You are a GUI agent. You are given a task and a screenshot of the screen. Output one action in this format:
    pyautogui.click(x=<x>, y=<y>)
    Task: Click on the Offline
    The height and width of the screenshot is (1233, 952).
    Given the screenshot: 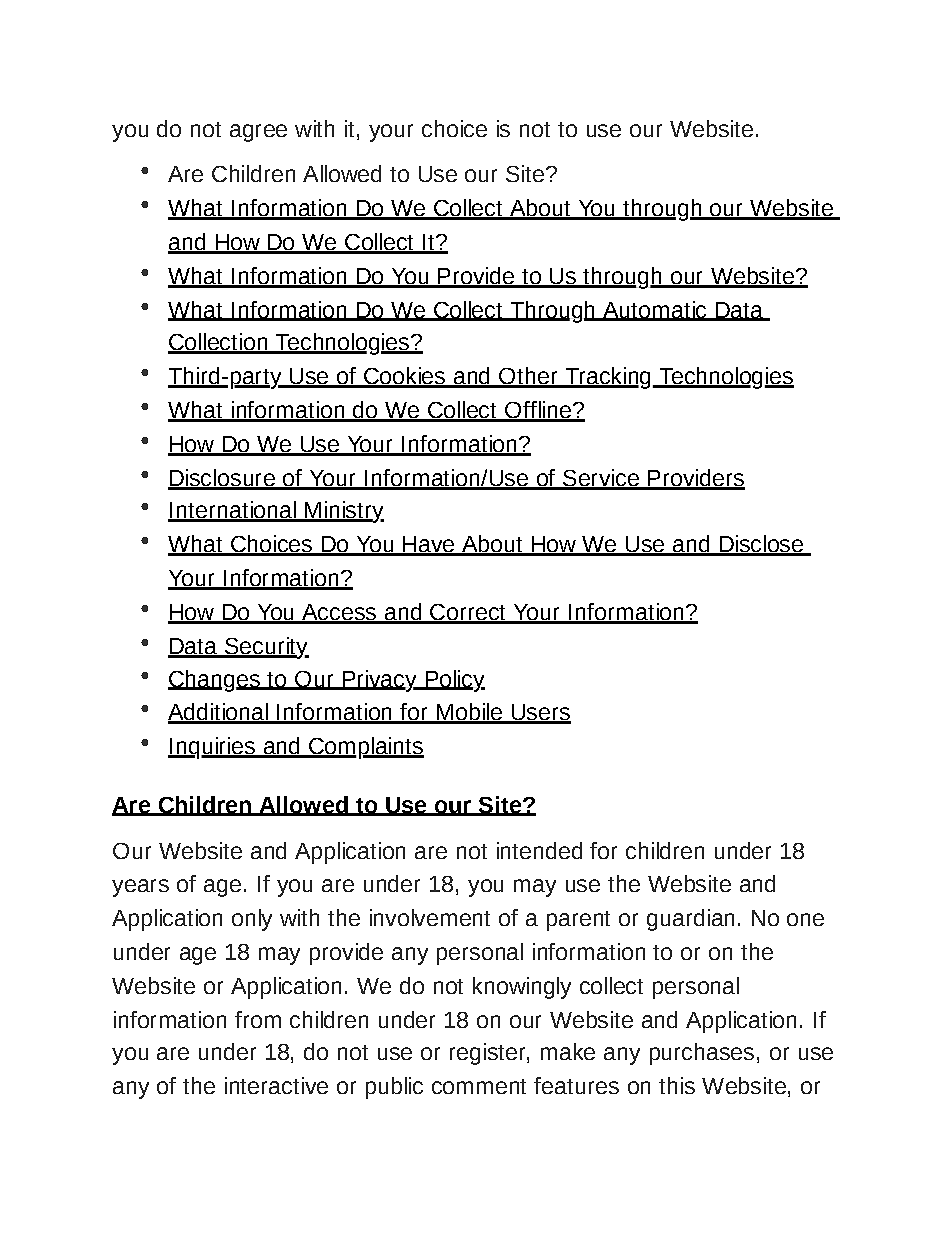 What is the action you would take?
    pyautogui.click(x=538, y=411)
